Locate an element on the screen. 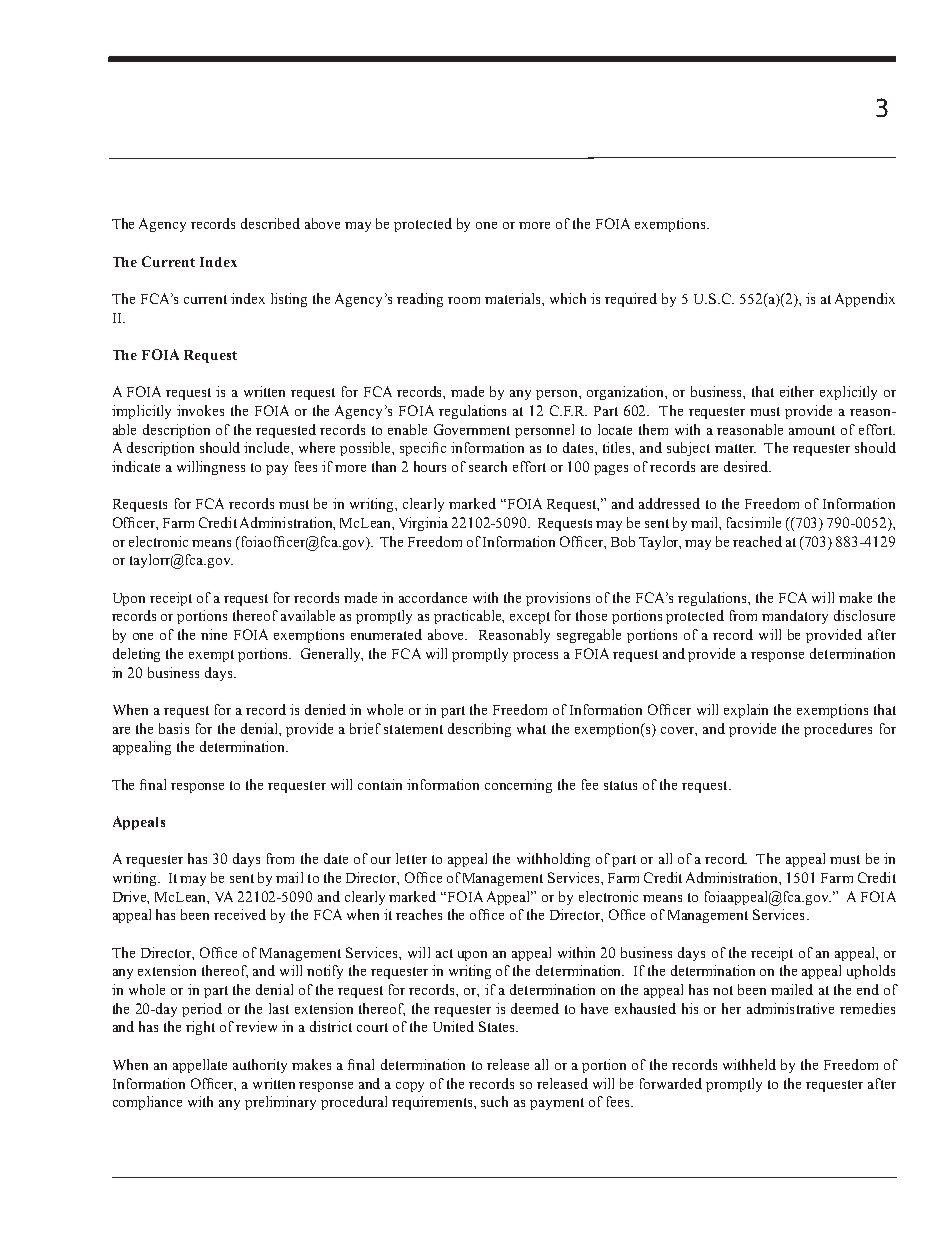 The width and height of the screenshot is (952, 1233). Appendix is located at coordinates (865, 300).
